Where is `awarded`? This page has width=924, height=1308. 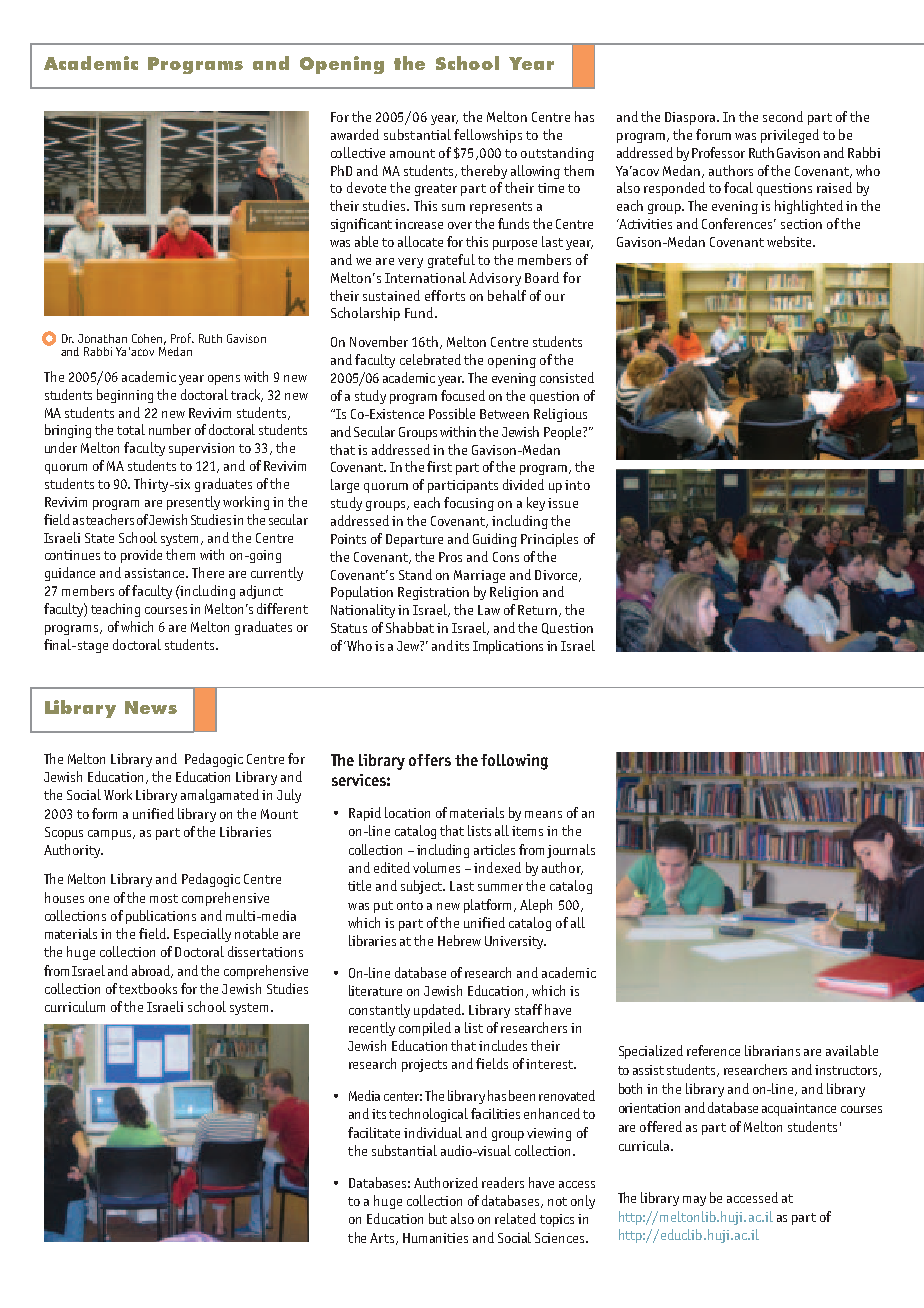
awarded is located at coordinates (355, 134).
